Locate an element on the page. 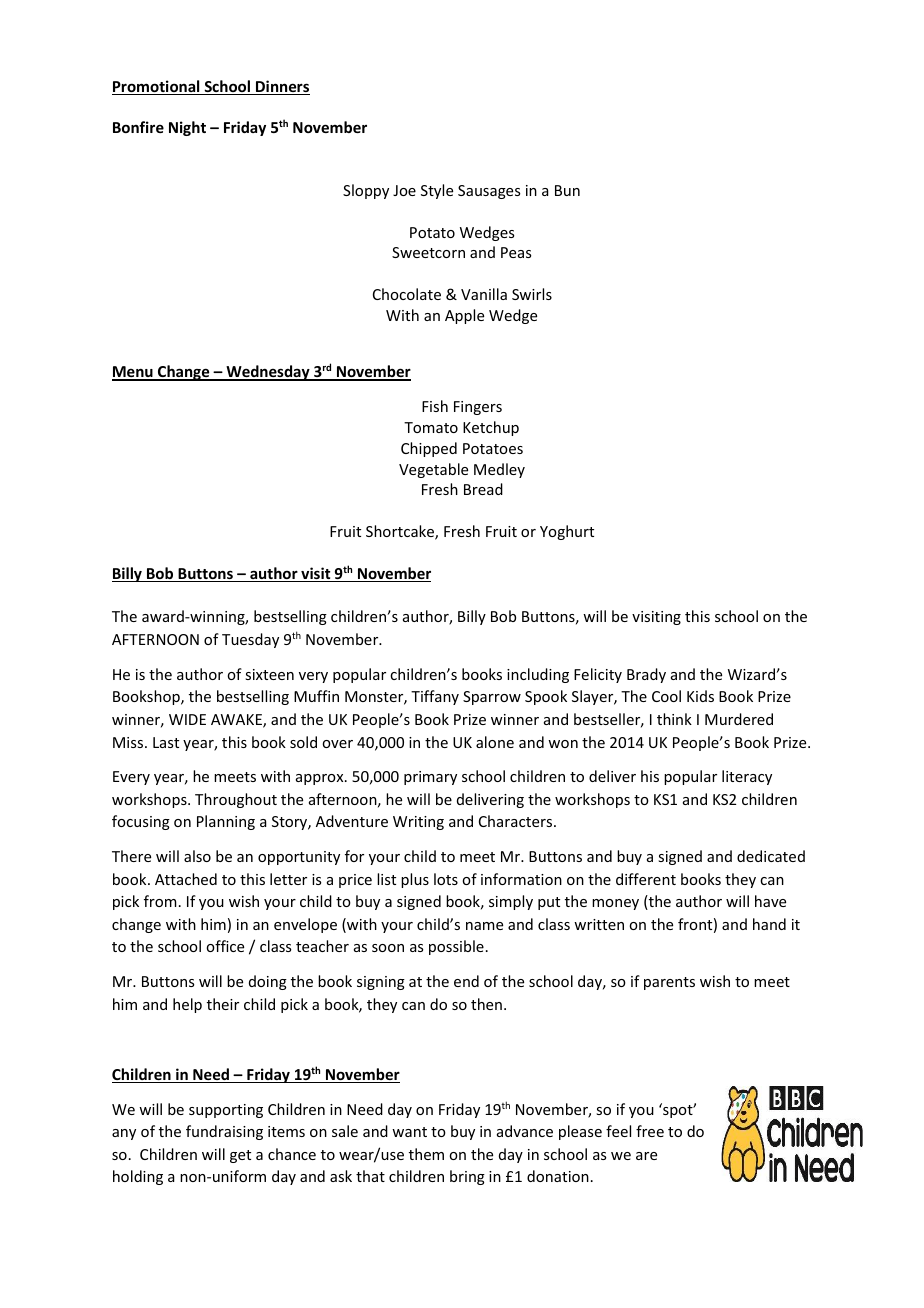  Tiffany is located at coordinates (435, 697).
